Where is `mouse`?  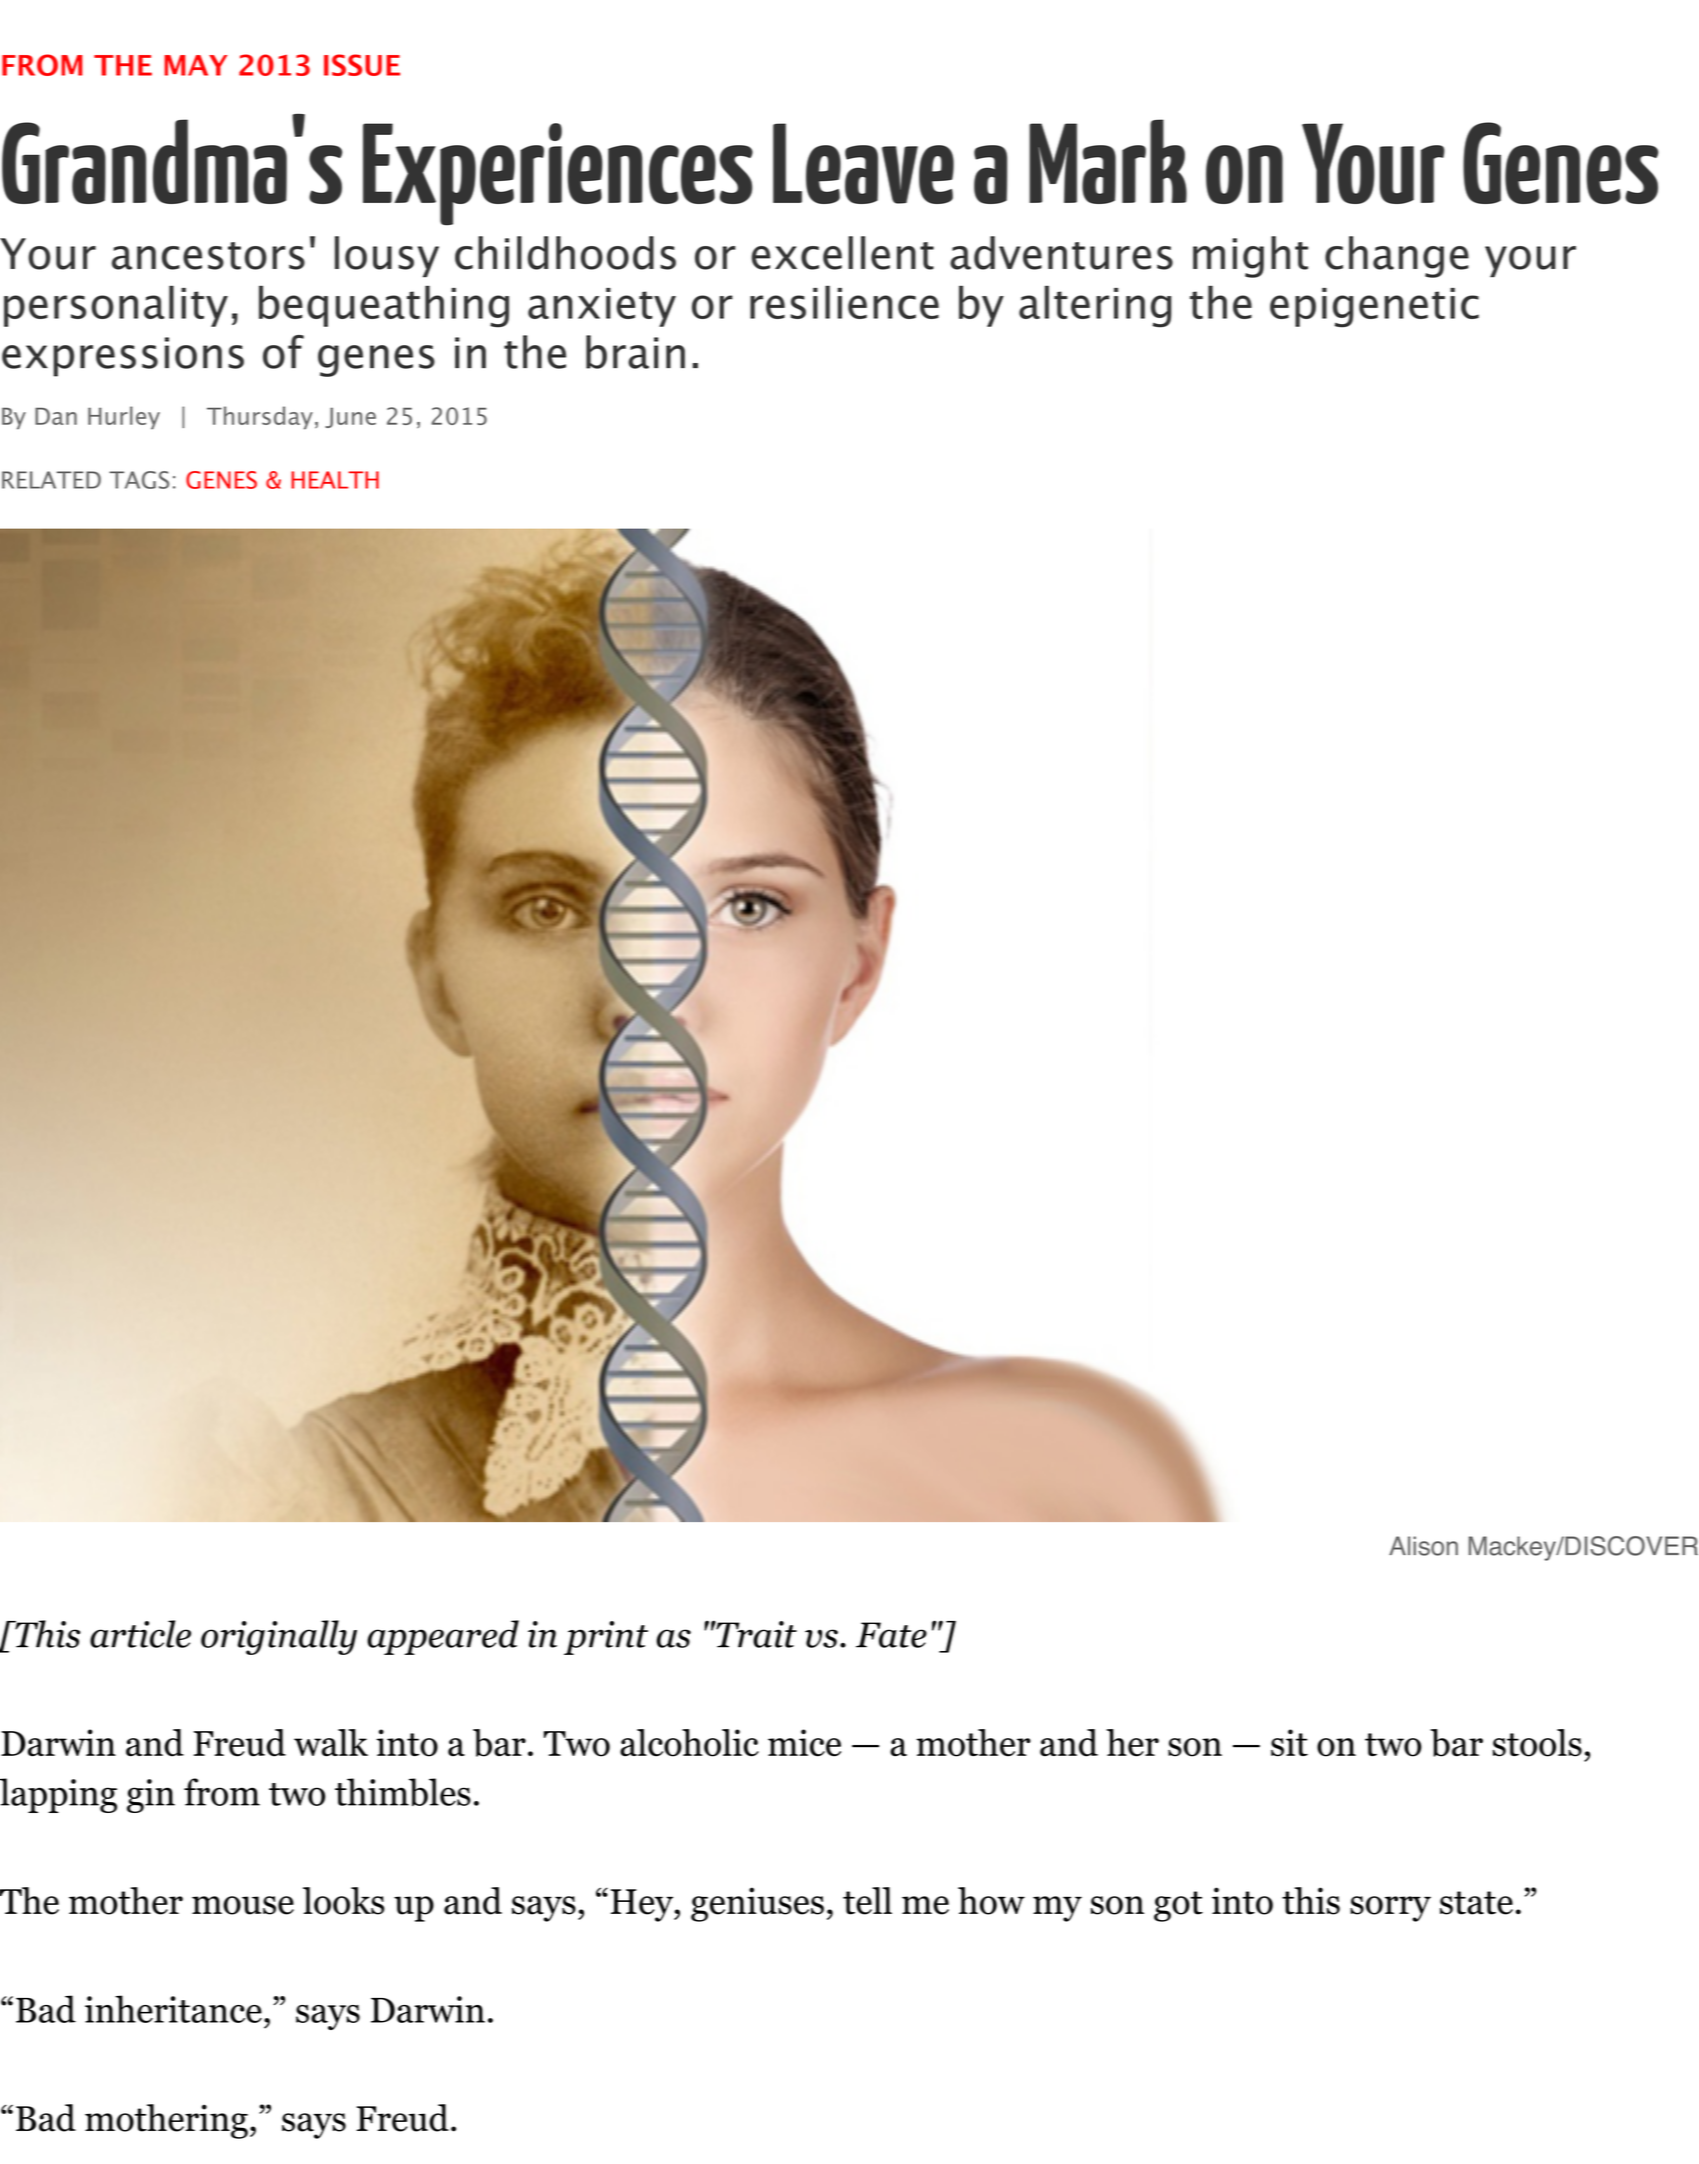
mouse is located at coordinates (243, 1905).
